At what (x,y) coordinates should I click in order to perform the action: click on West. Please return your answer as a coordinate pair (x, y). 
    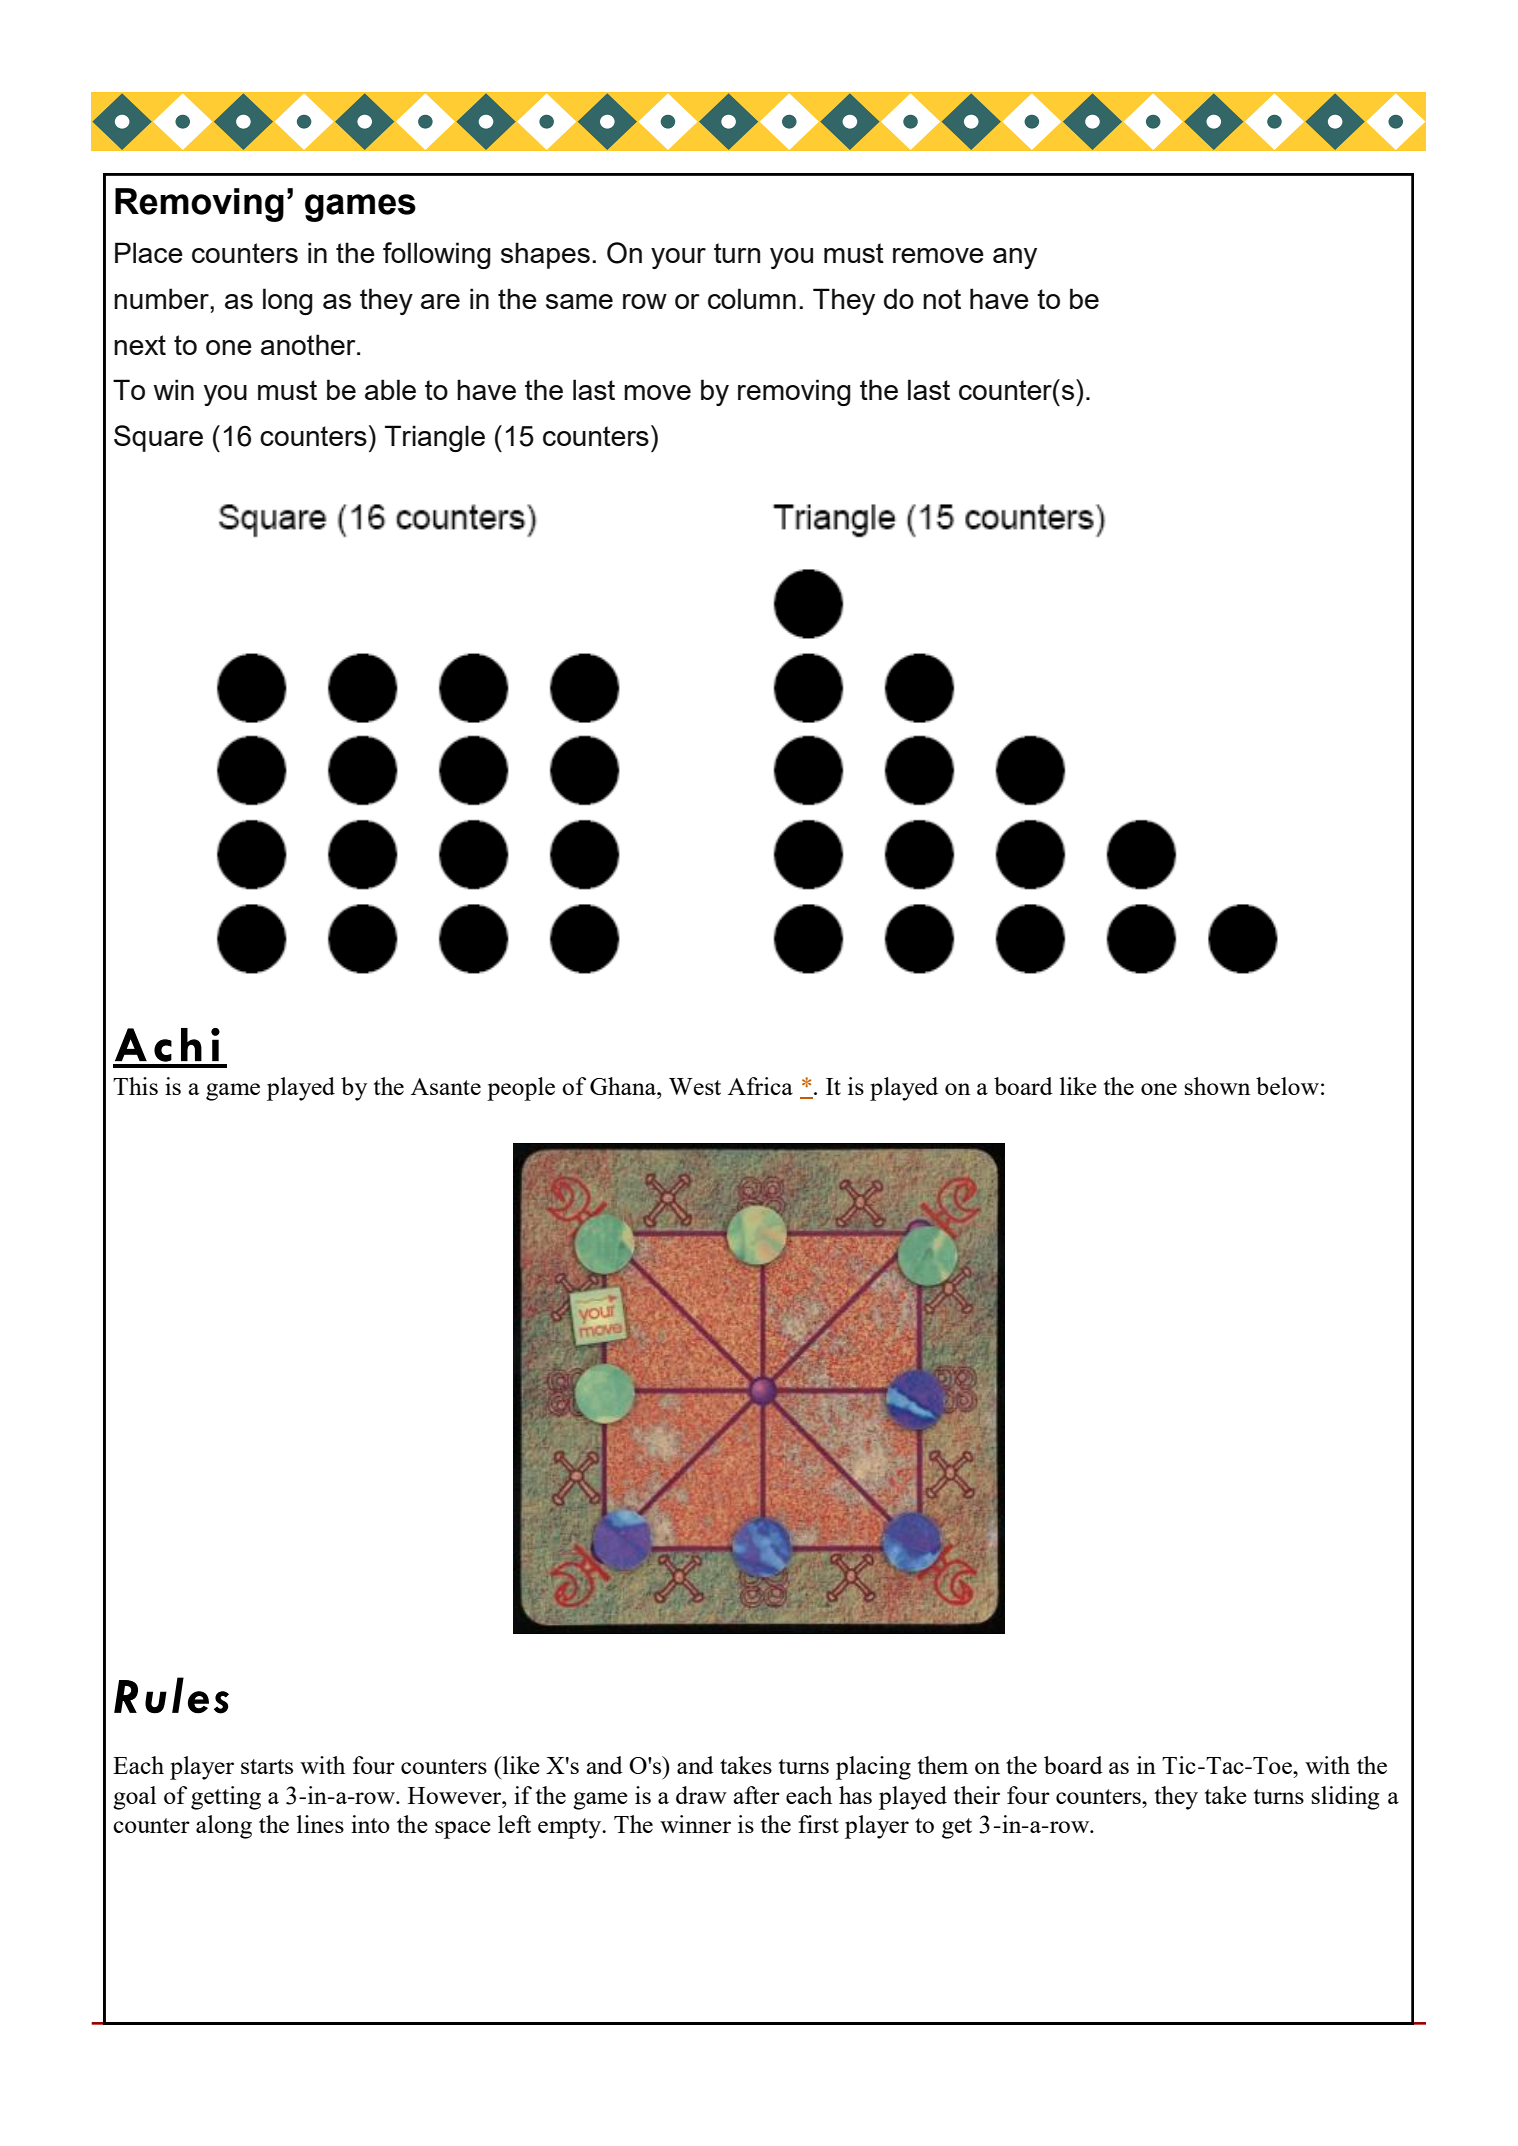
    Looking at the image, I should click on (695, 1086).
